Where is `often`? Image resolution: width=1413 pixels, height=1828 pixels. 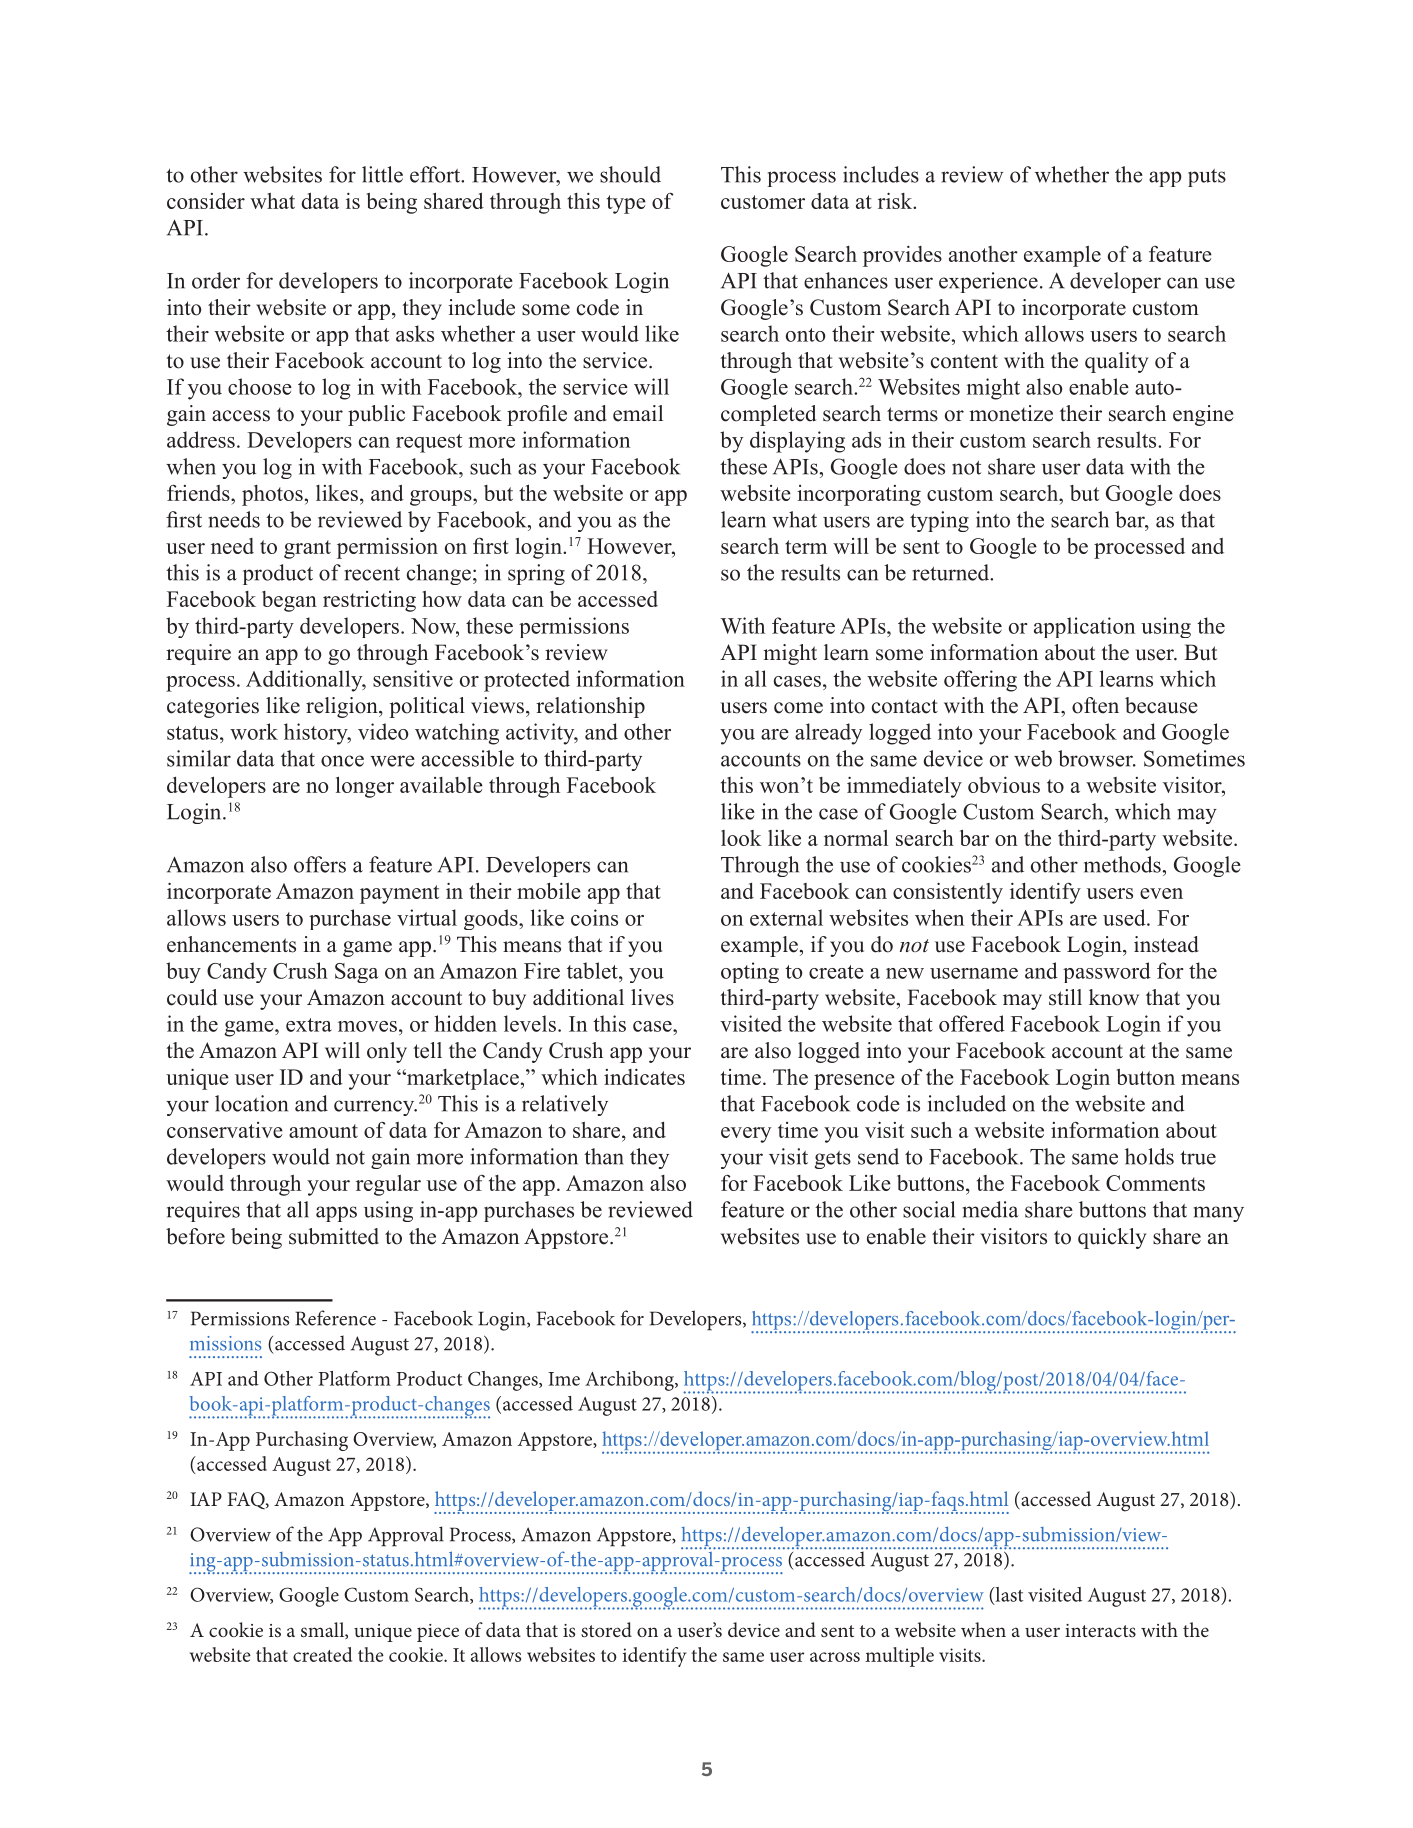 often is located at coordinates (1095, 705).
